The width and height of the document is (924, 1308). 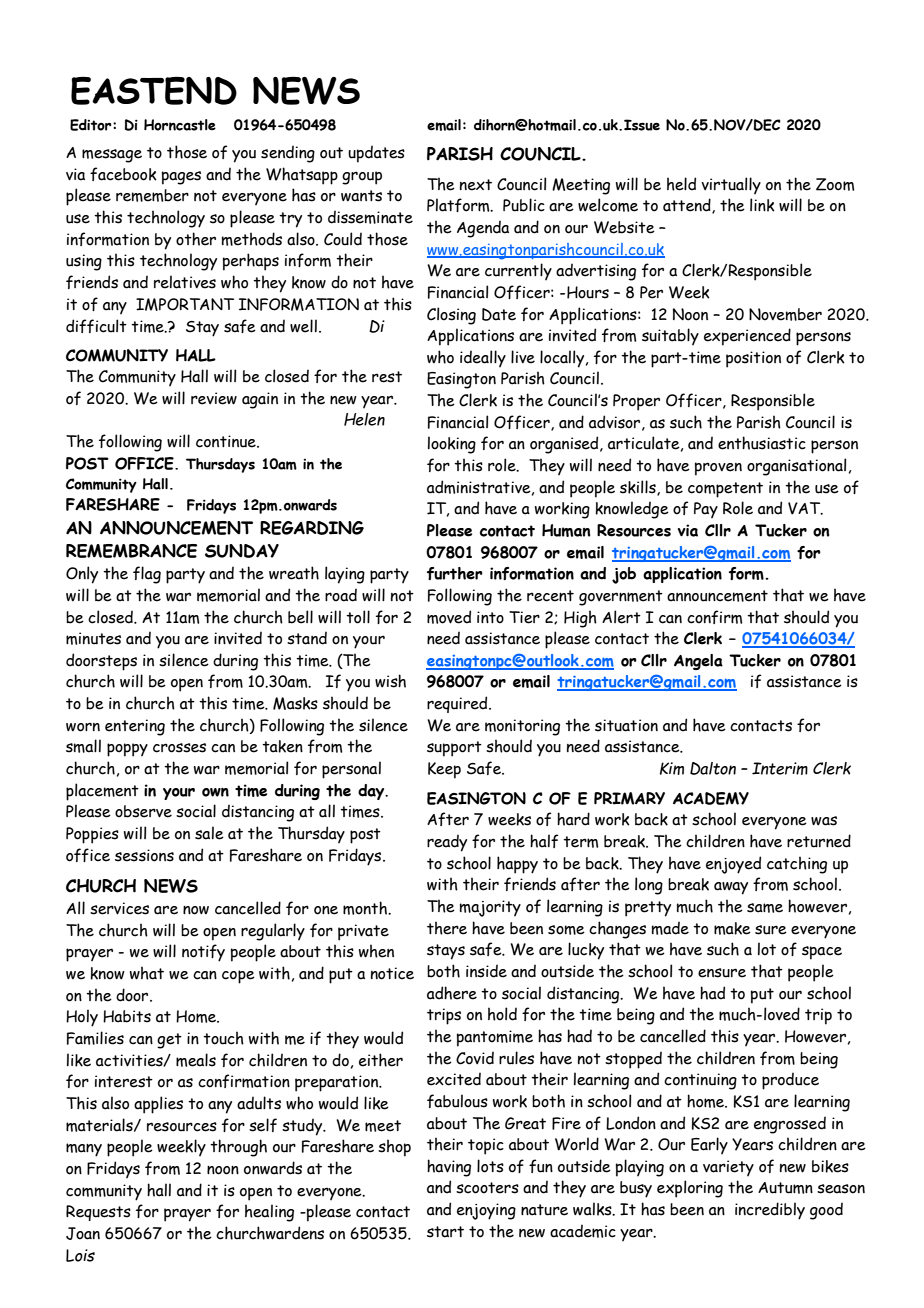 I want to click on required, so click(x=458, y=704).
